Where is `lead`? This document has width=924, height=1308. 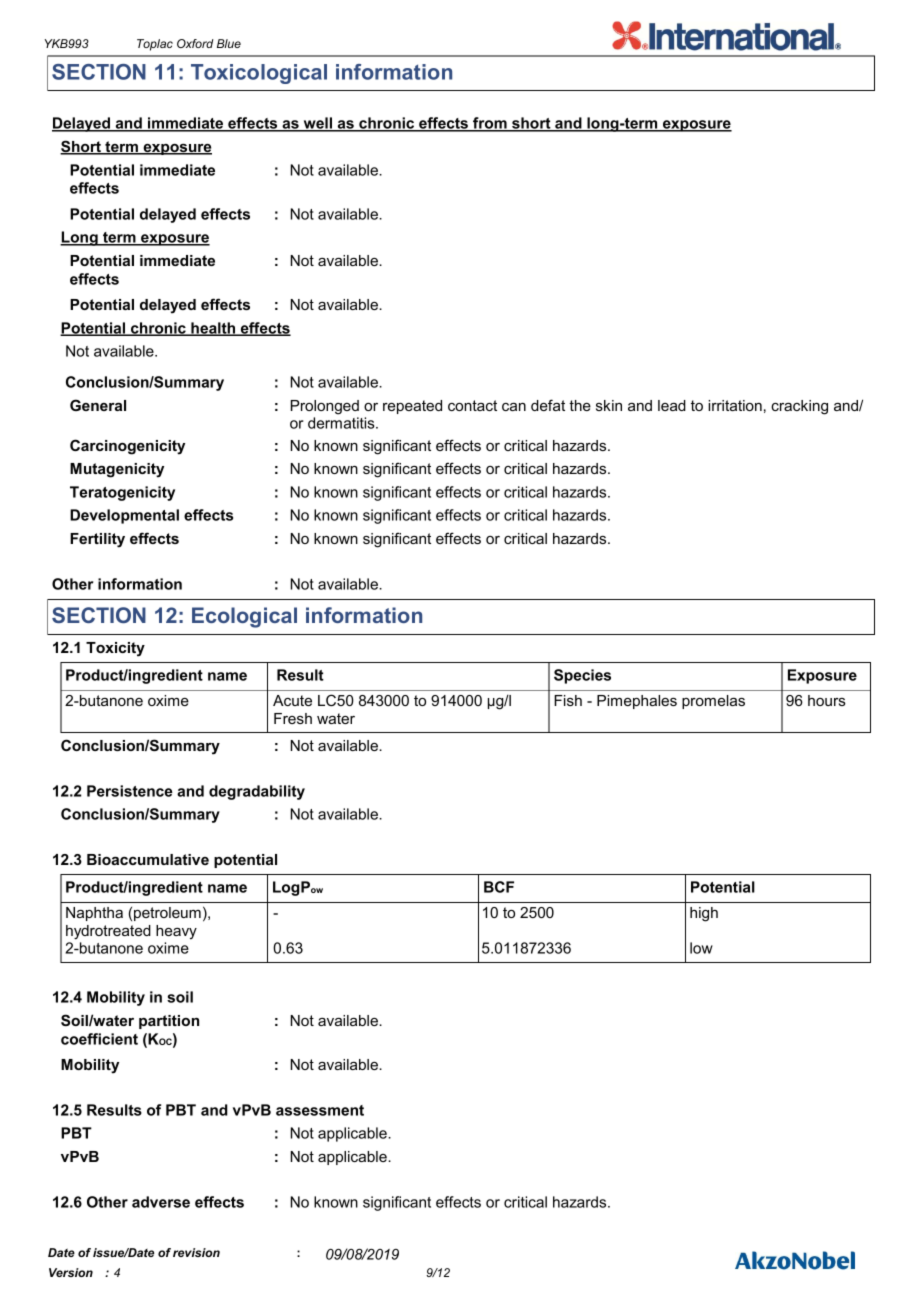
lead is located at coordinates (672, 405).
